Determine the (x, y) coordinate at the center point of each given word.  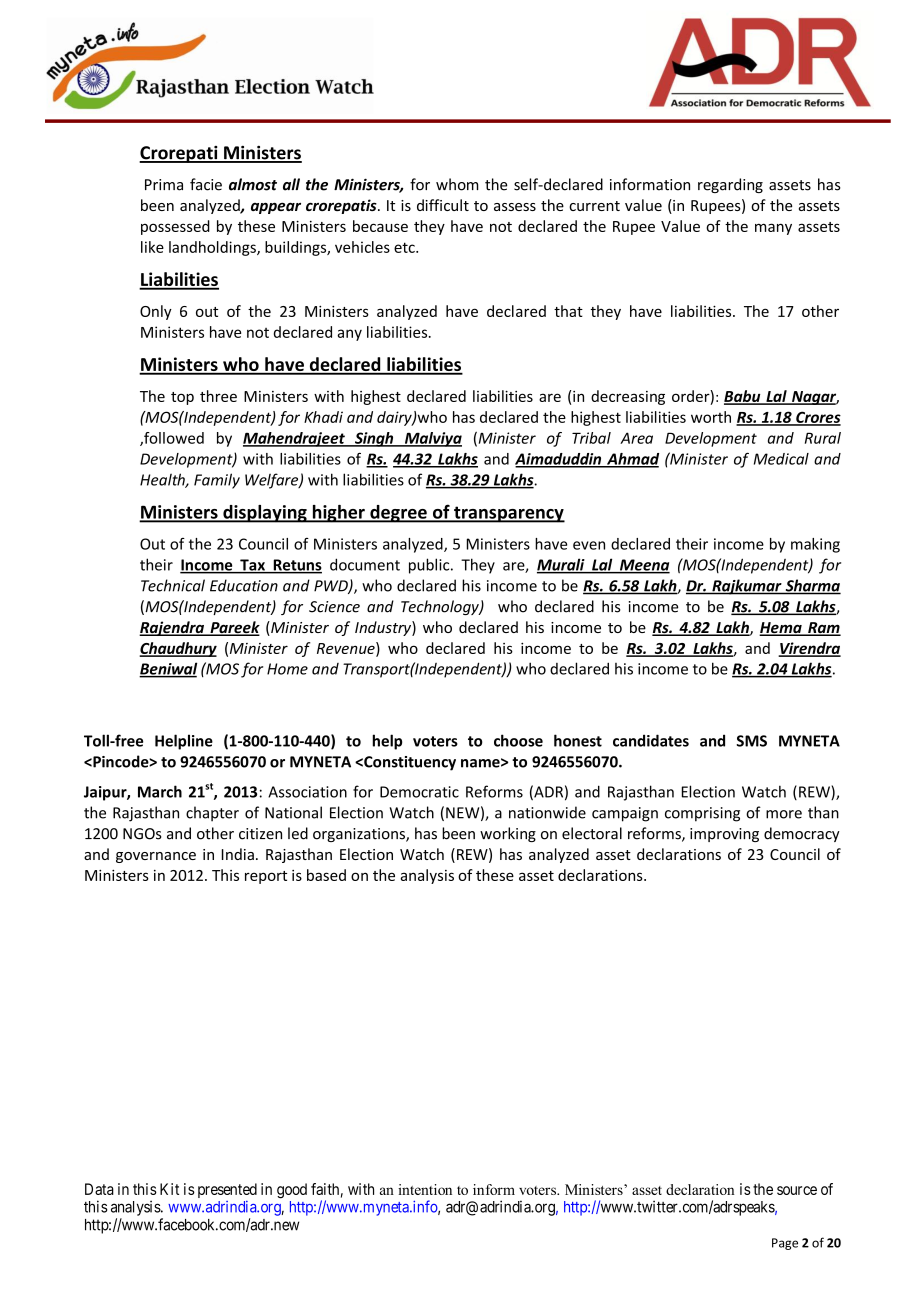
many (773, 229)
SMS (751, 741)
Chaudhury (178, 649)
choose (518, 740)
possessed (175, 227)
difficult (443, 205)
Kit (169, 1189)
